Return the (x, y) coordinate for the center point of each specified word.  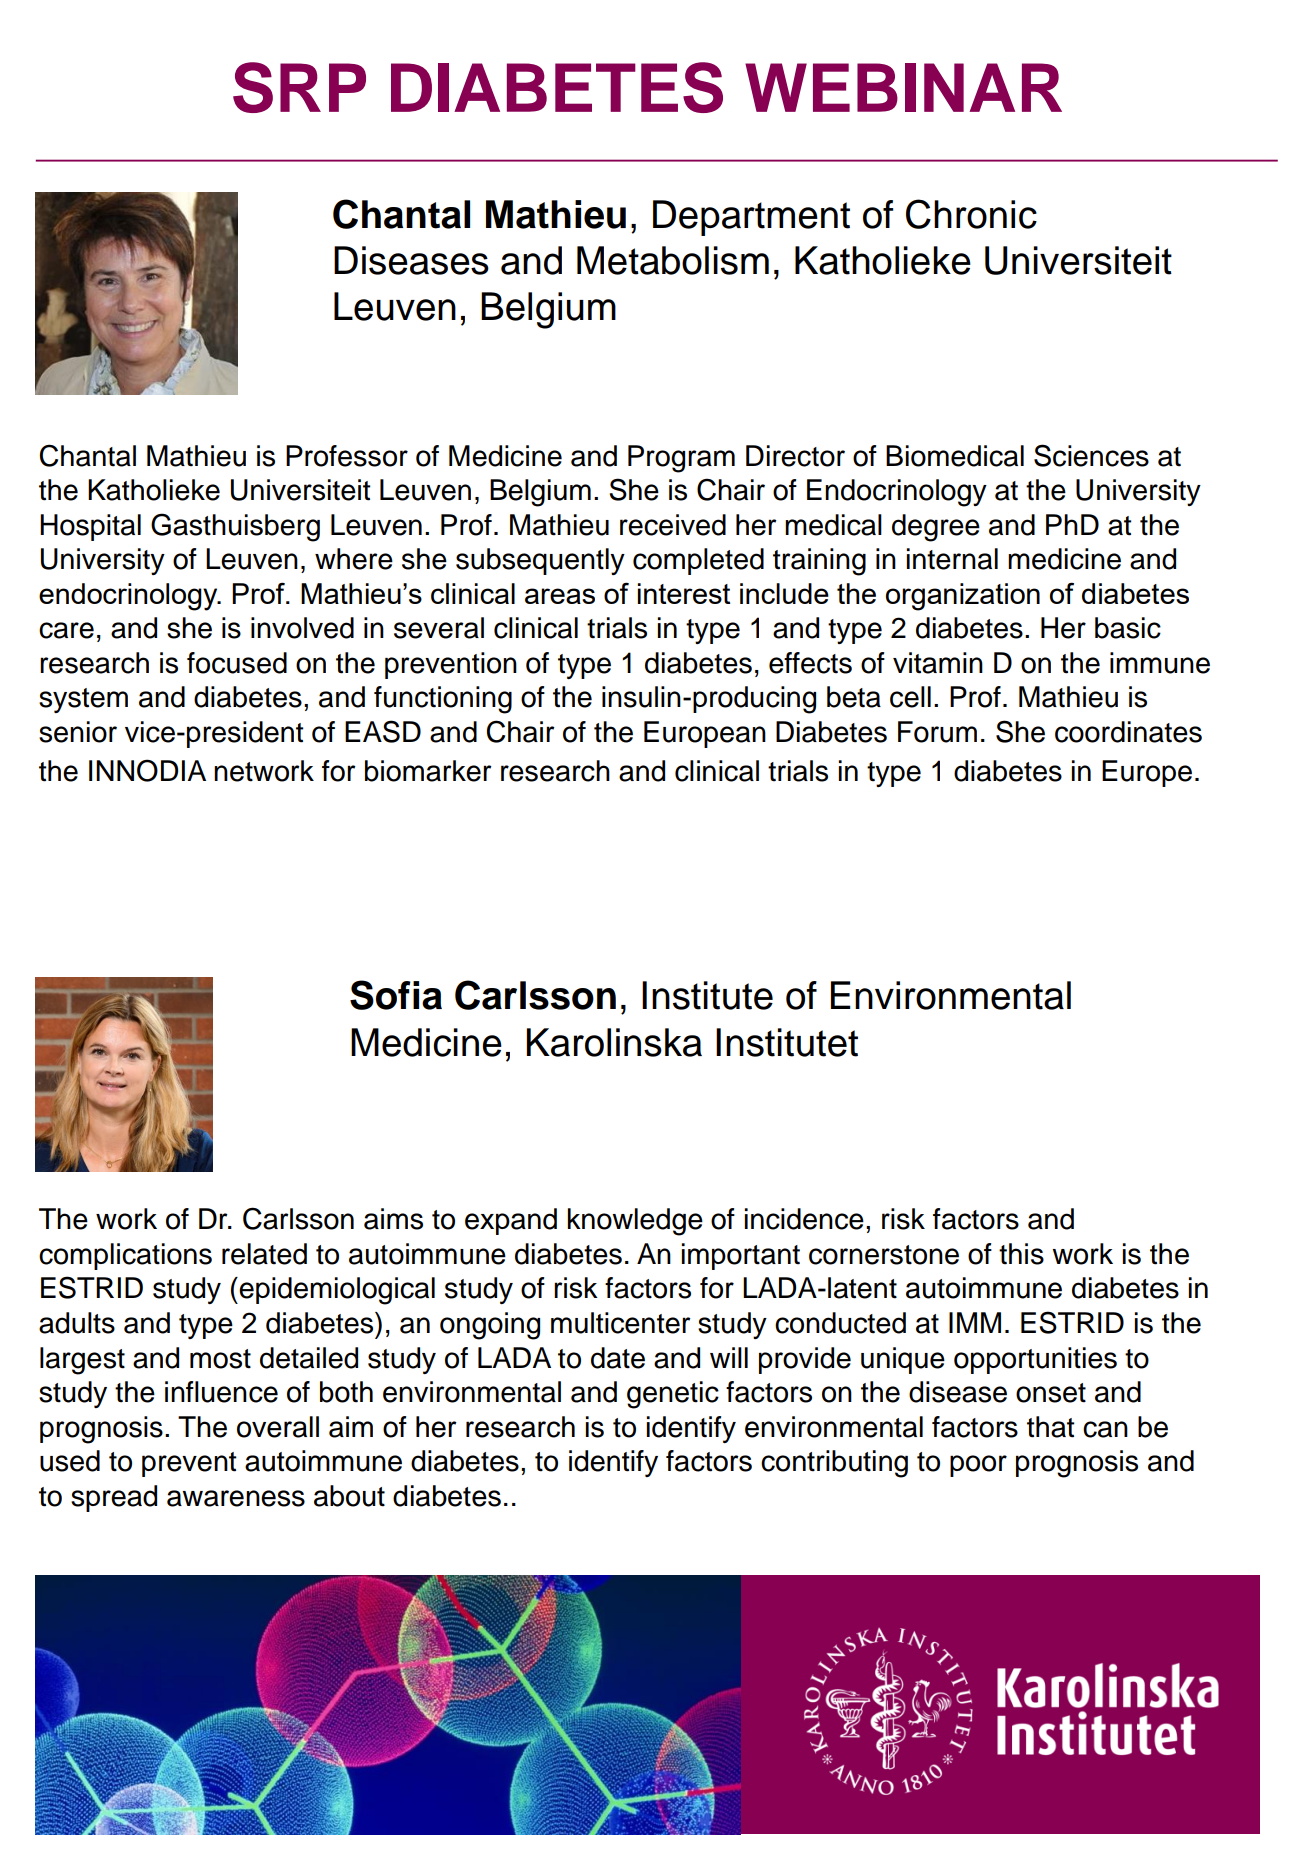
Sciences (1091, 455)
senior (78, 732)
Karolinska (614, 1042)
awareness (236, 1498)
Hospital (90, 527)
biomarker (428, 771)
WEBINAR (903, 87)
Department (751, 218)
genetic (673, 1395)
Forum (937, 732)
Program (681, 459)
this (1021, 1254)
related (264, 1254)
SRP (299, 87)
